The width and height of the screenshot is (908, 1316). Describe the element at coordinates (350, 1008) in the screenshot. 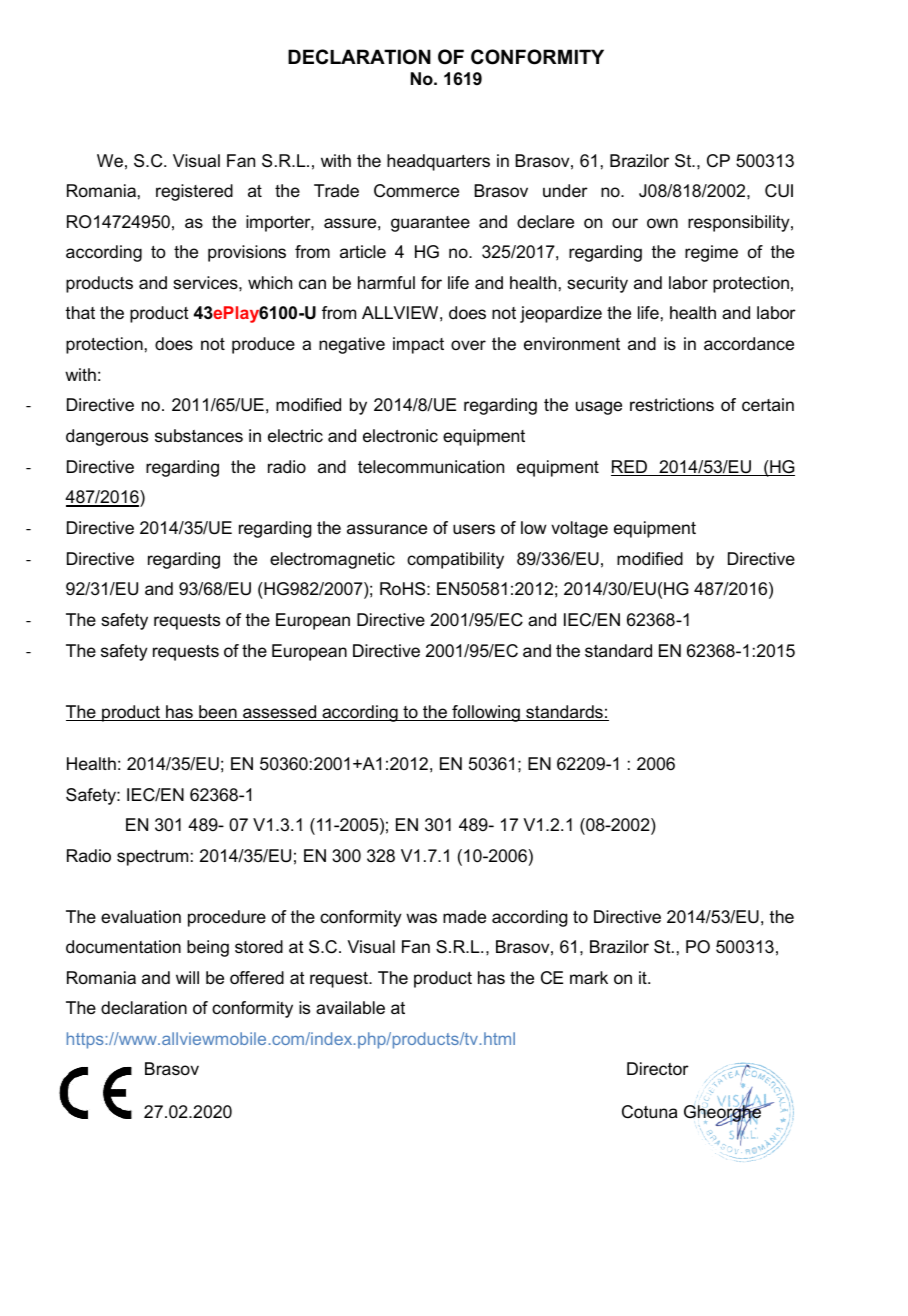

I see `available` at that location.
